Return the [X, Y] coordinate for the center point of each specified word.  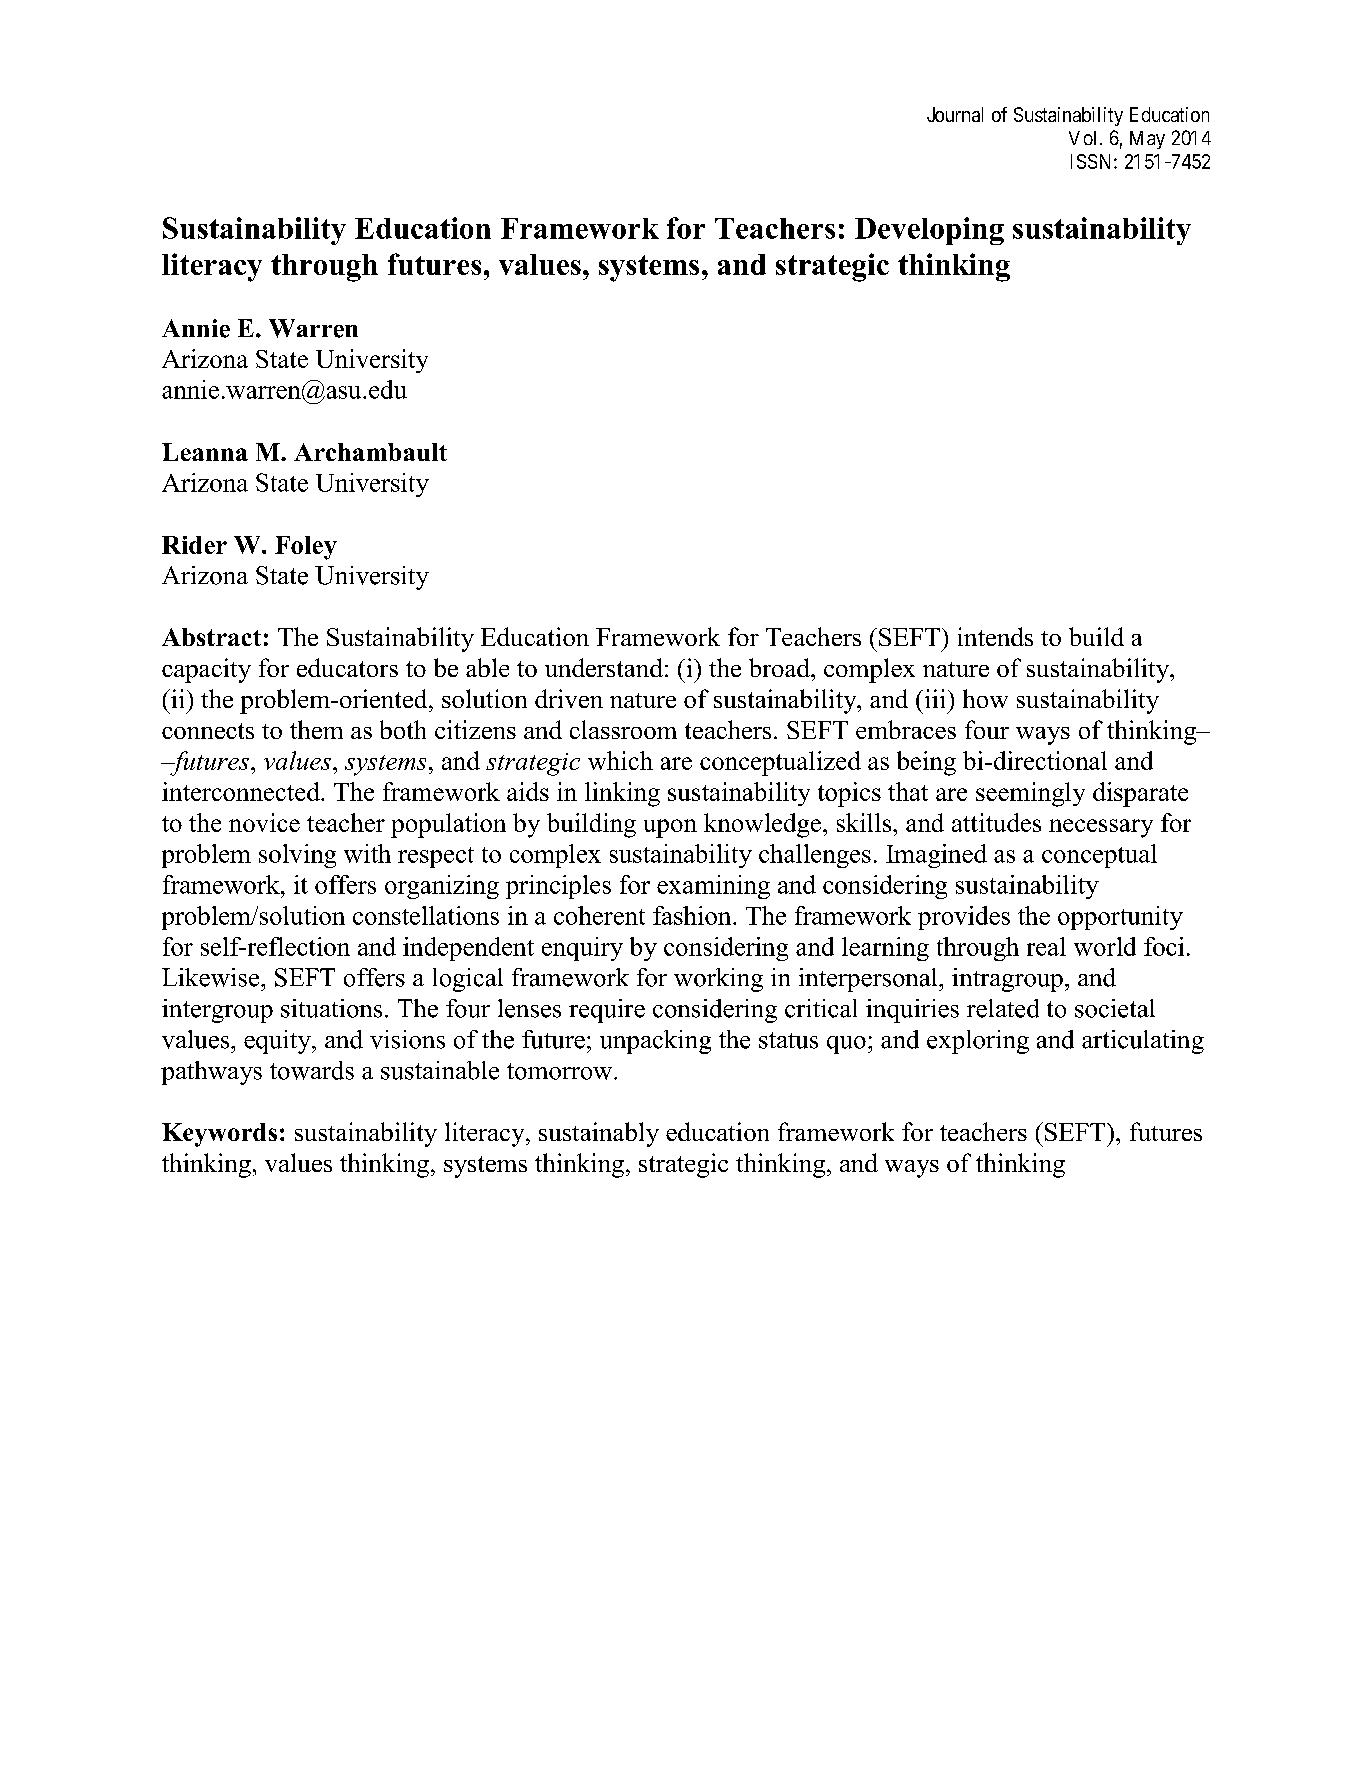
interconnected [242, 791]
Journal [955, 114]
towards [312, 1070]
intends [995, 636]
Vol [1085, 138]
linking [622, 794]
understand [604, 667]
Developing [929, 231]
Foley [306, 548]
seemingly [1030, 794]
